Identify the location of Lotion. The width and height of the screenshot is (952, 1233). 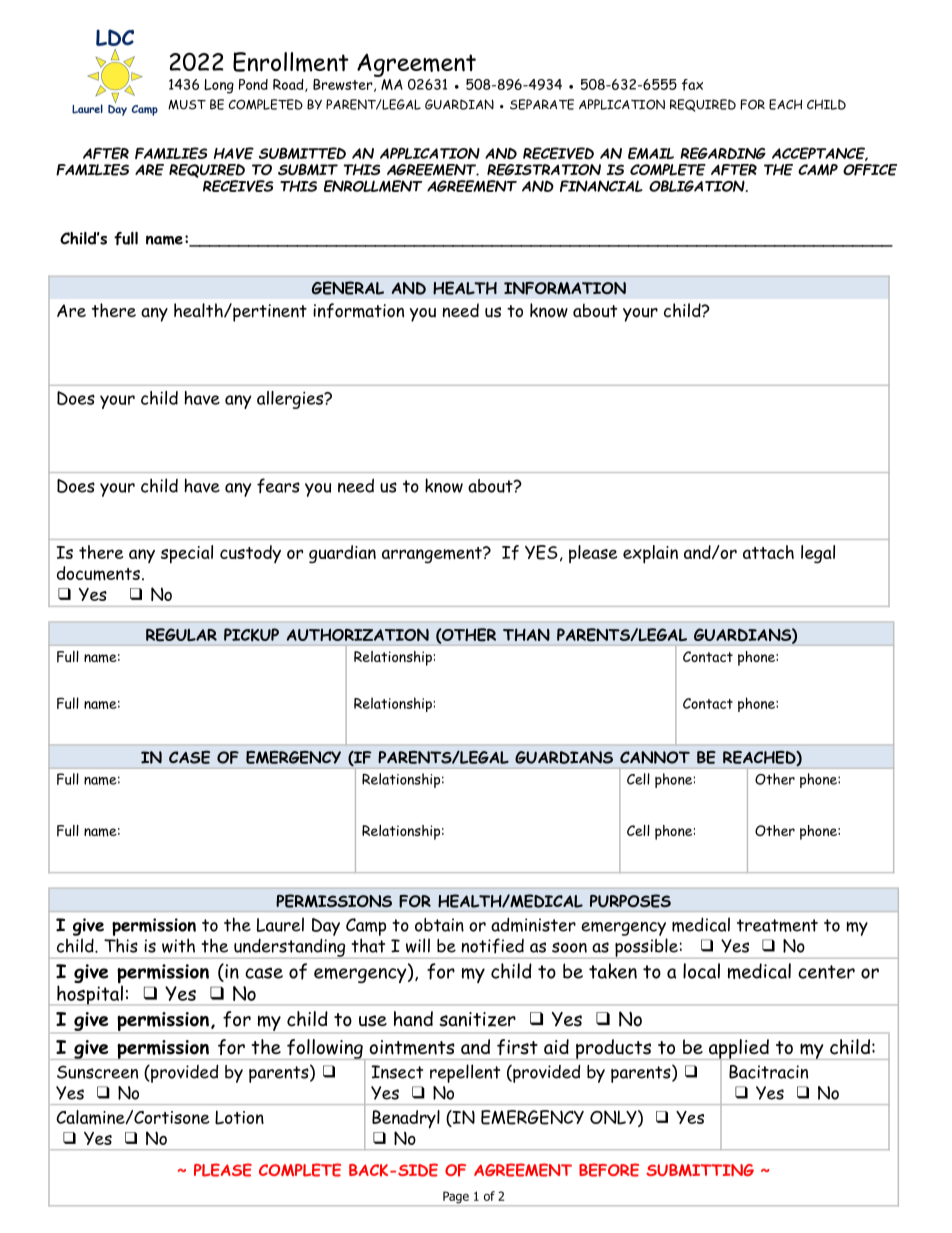
(239, 1117).
